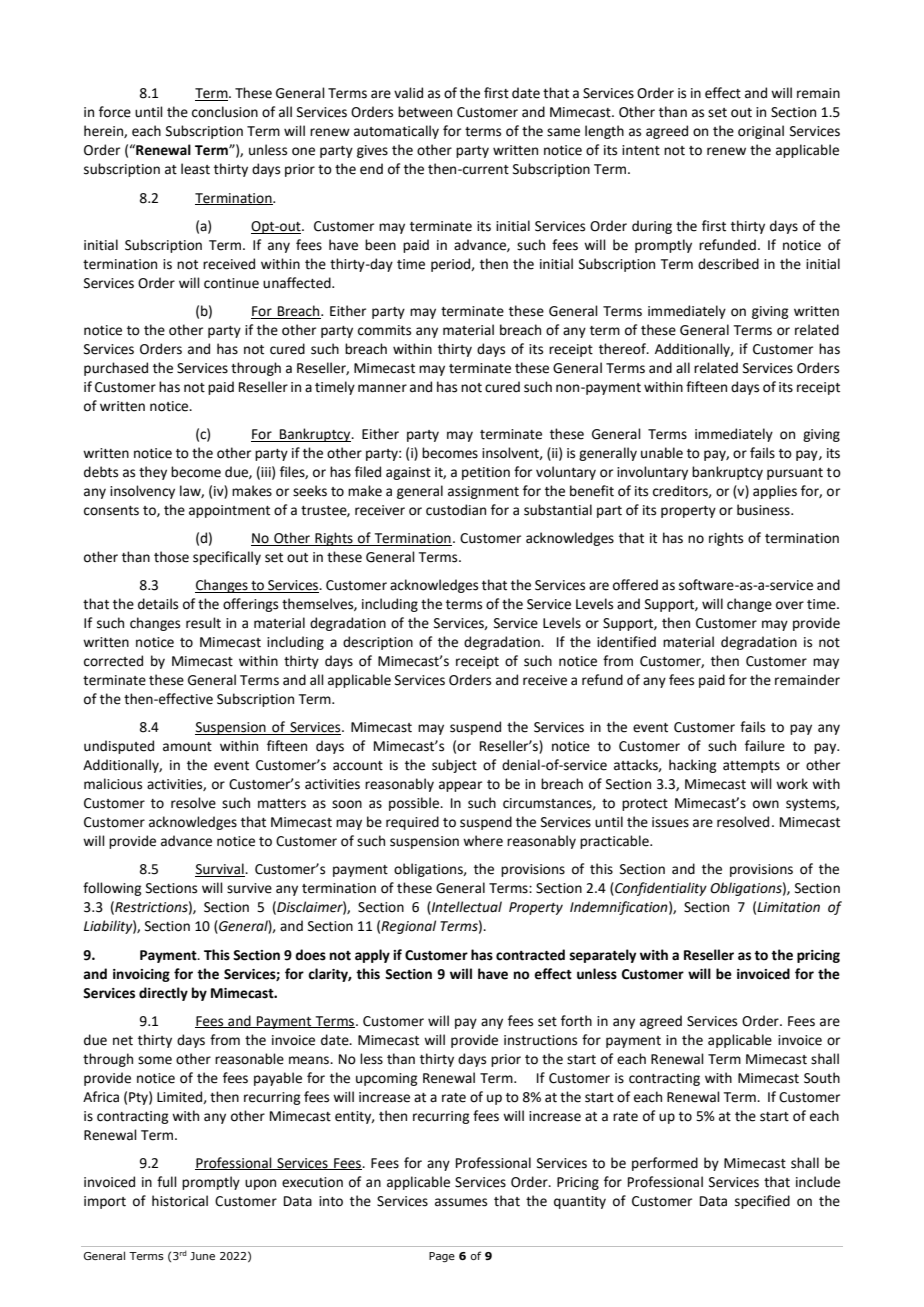  Describe the element at coordinates (670, 822) in the document. I see `issues` at that location.
